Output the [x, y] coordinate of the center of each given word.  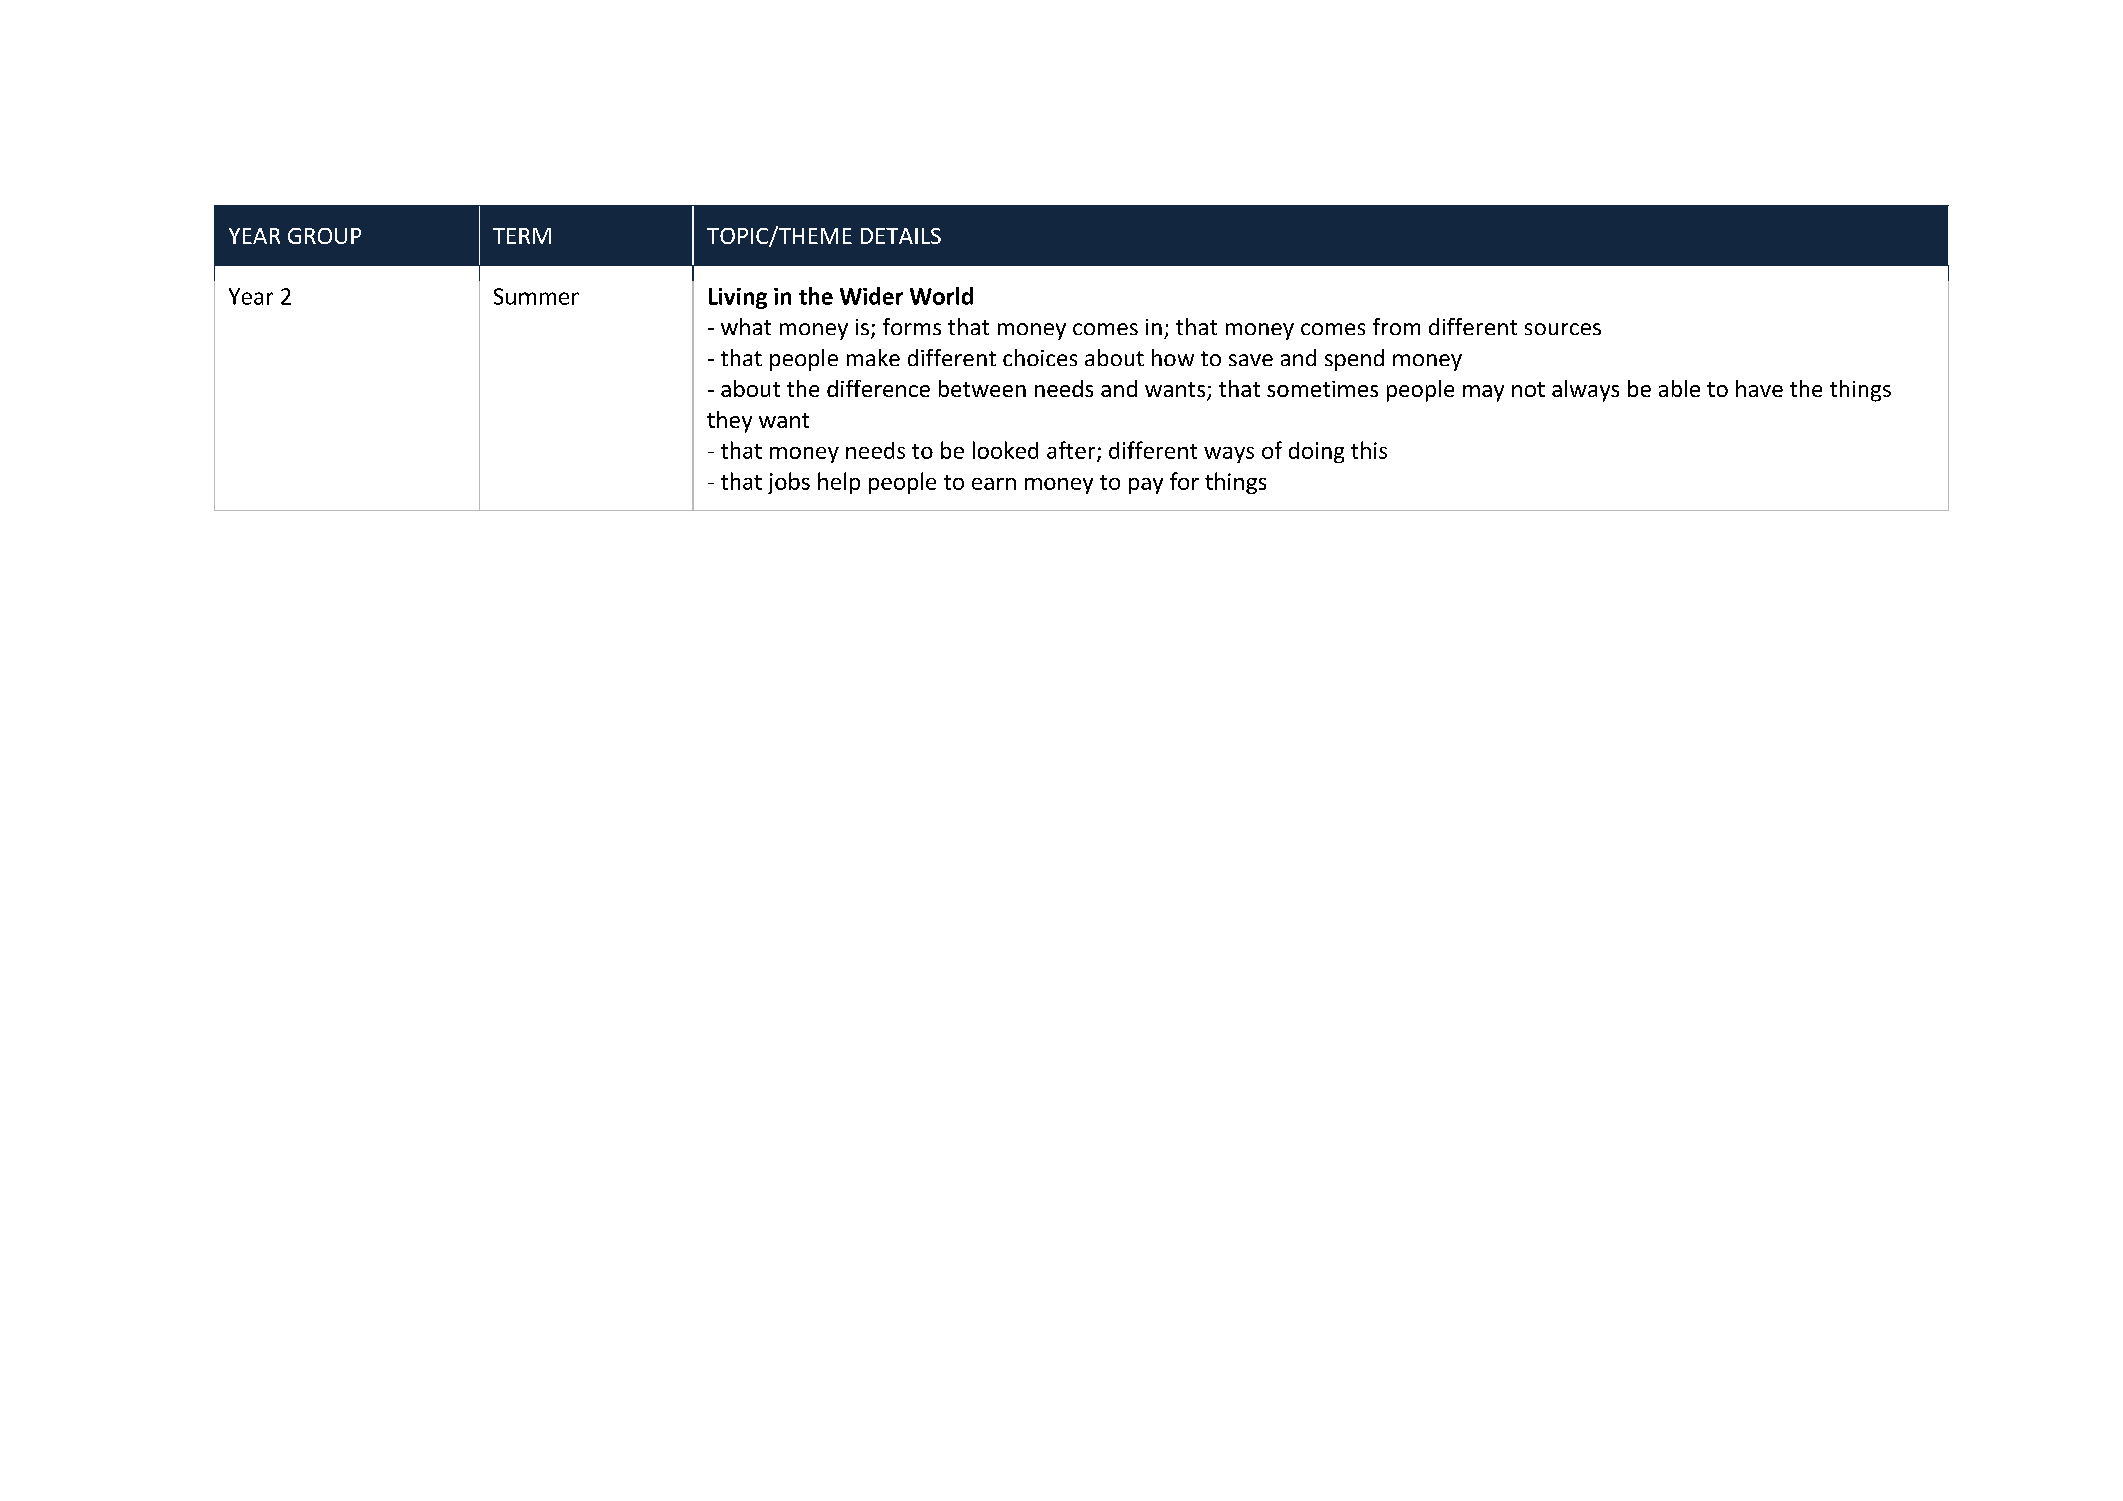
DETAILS [901, 236]
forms [912, 326]
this [1369, 450]
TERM [522, 236]
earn [994, 484]
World [941, 296]
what [746, 326]
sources [1563, 329]
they [729, 422]
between [982, 388]
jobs [789, 483]
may [1483, 393]
